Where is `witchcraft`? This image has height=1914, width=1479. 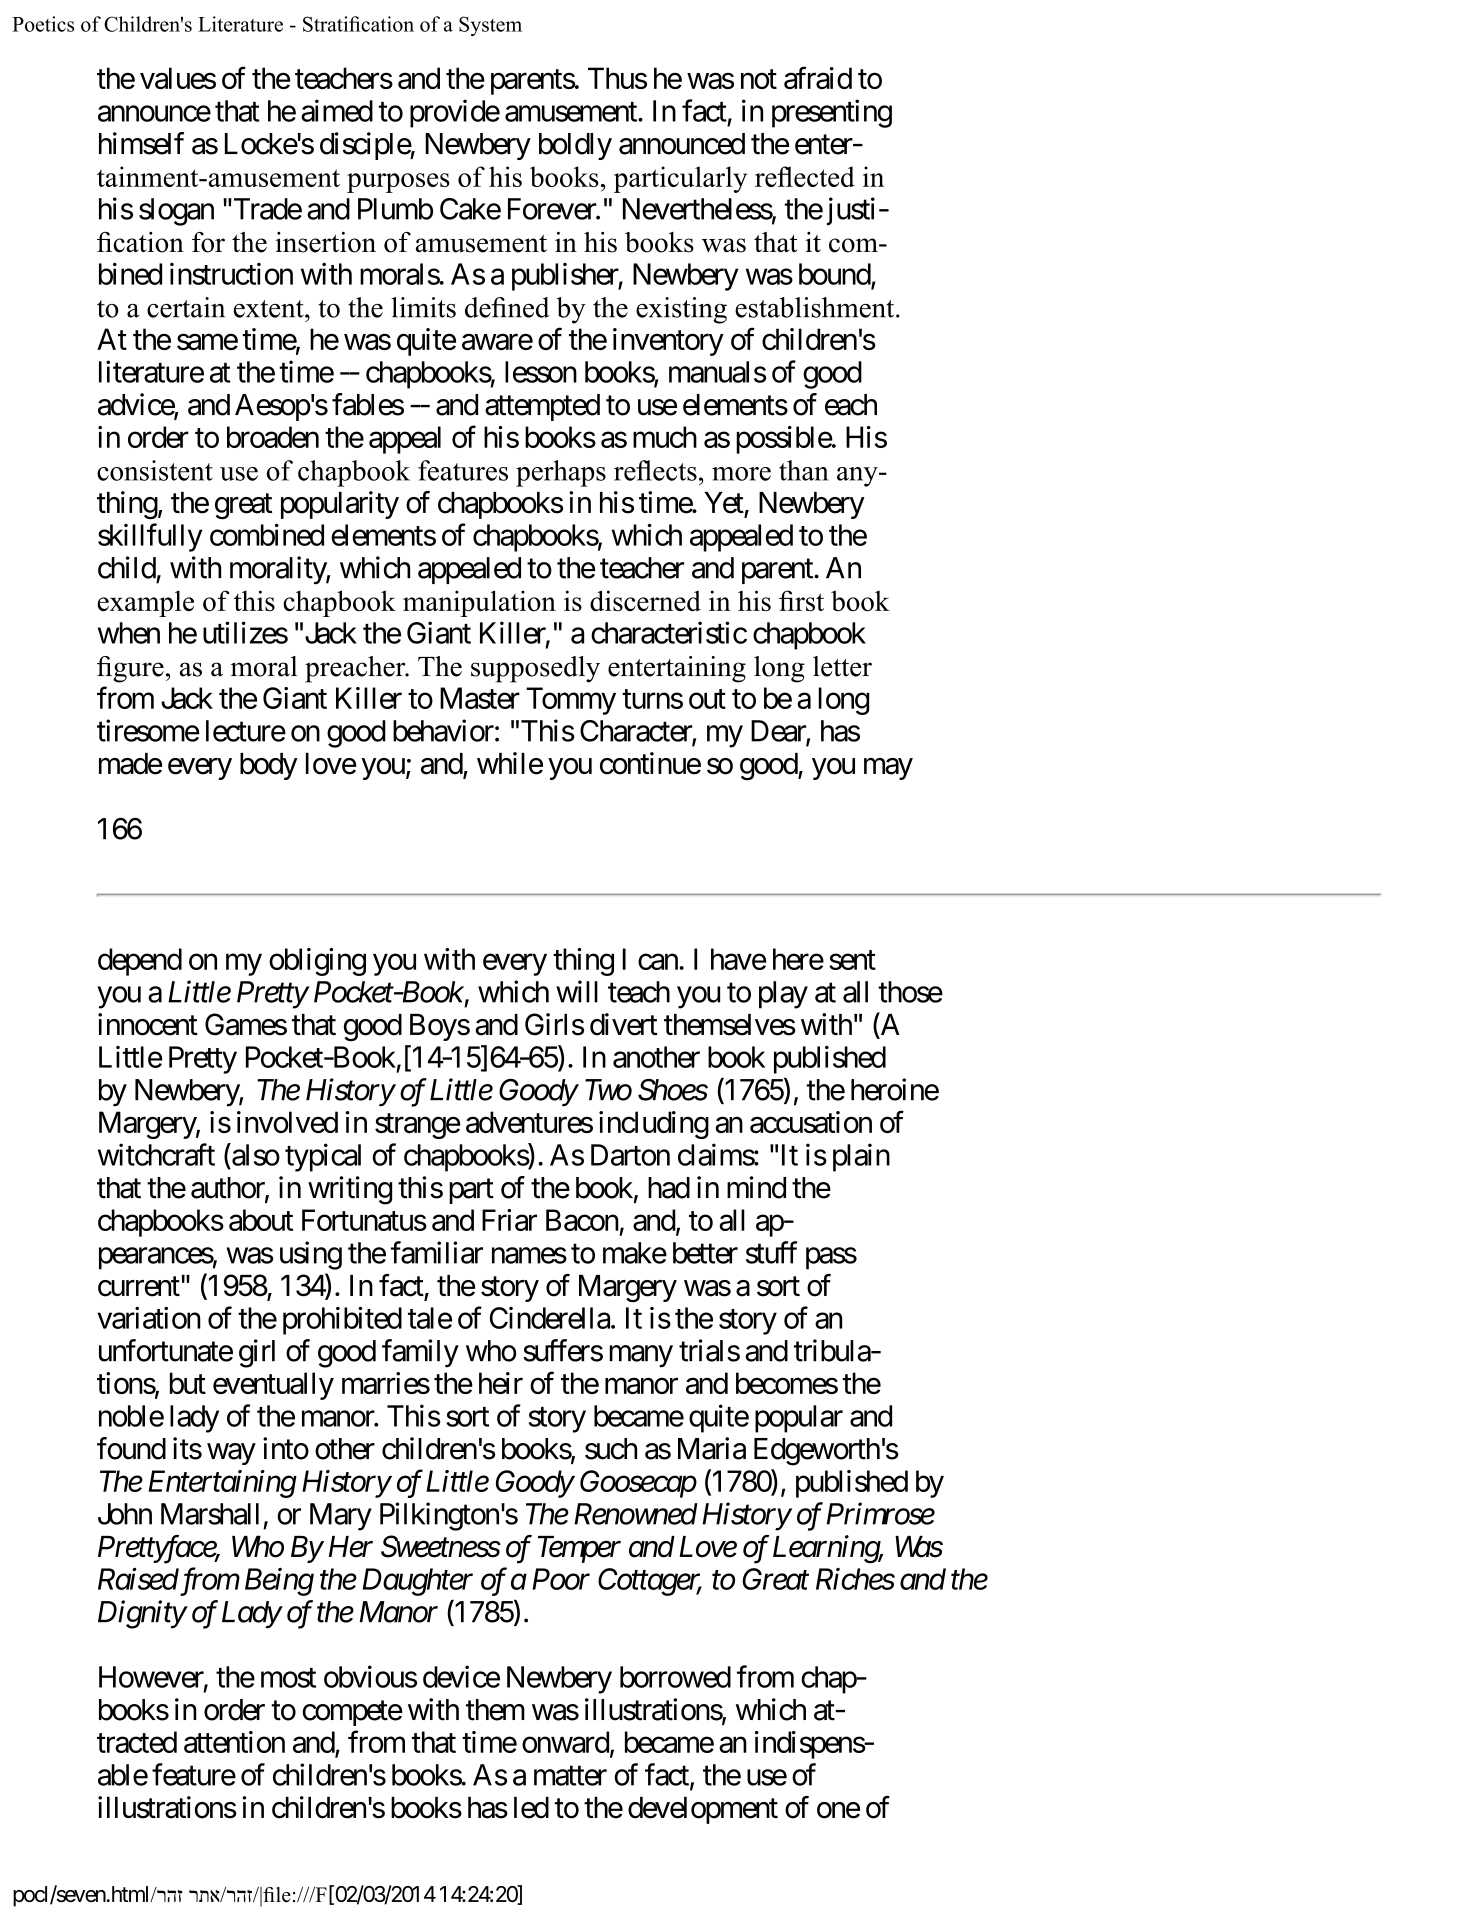
witchcraft is located at coordinates (156, 1154).
